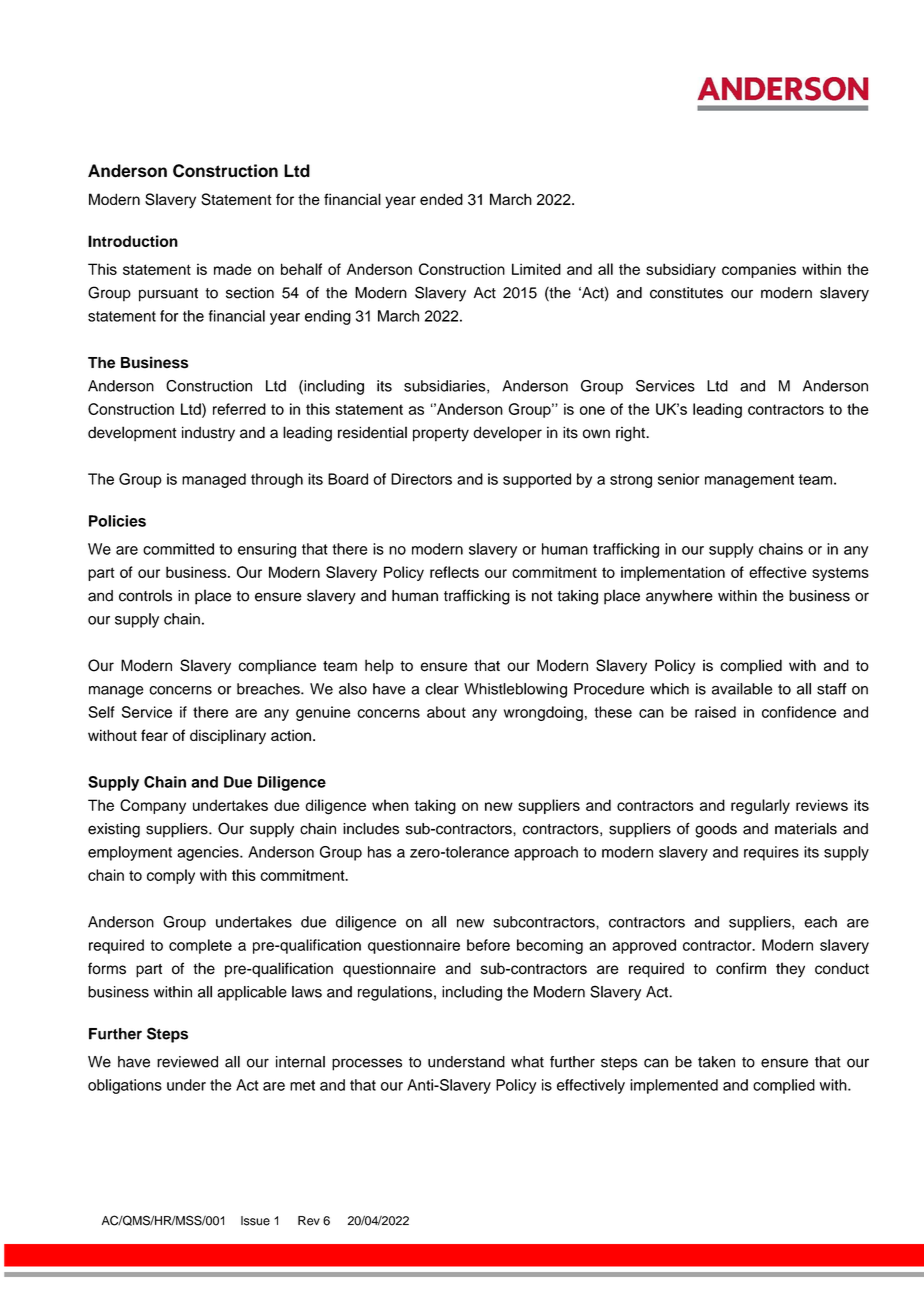 This screenshot has height=1308, width=924. What do you see at coordinates (527, 1062) in the screenshot?
I see `what` at bounding box center [527, 1062].
